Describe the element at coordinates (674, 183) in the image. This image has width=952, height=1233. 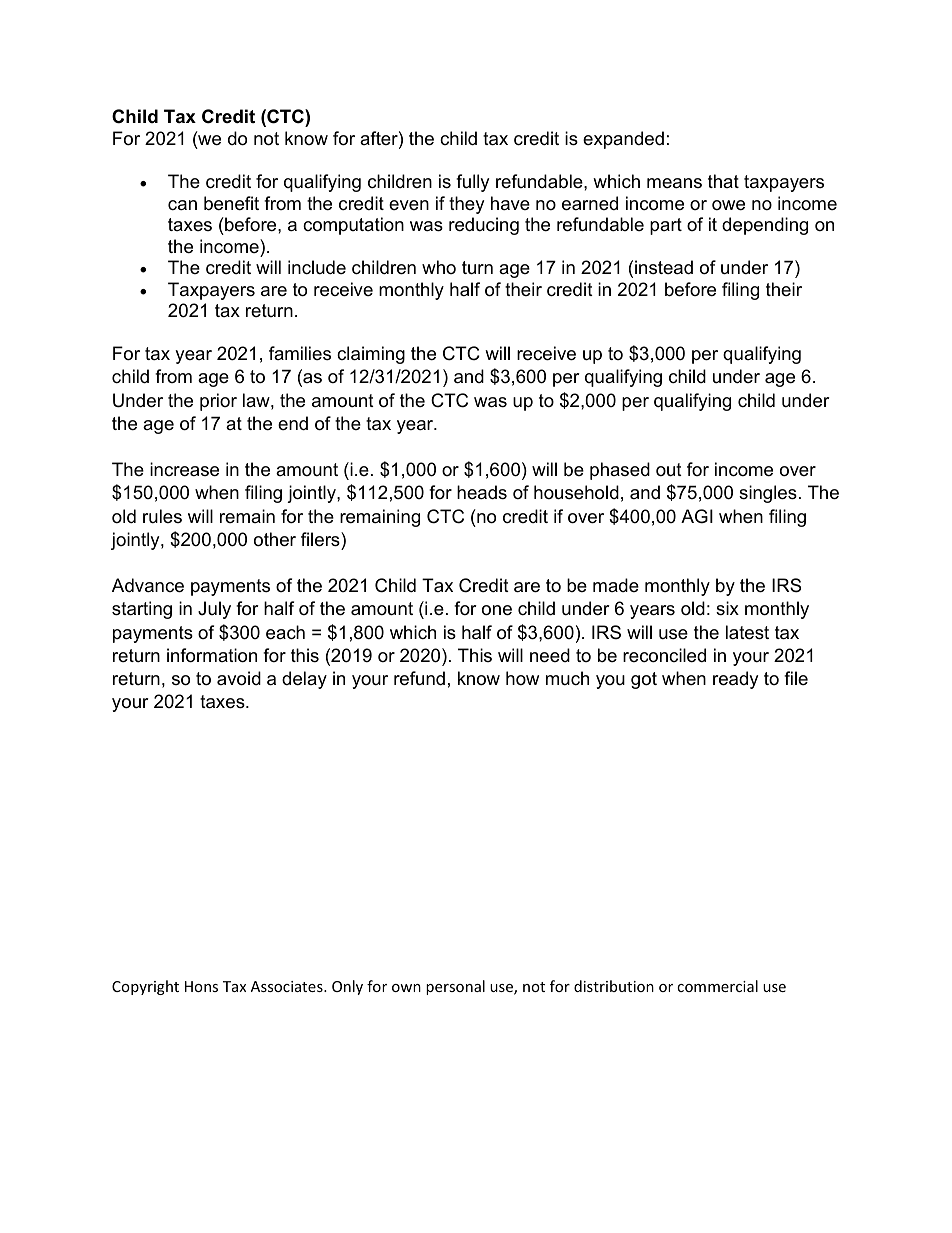
I see `means` at that location.
